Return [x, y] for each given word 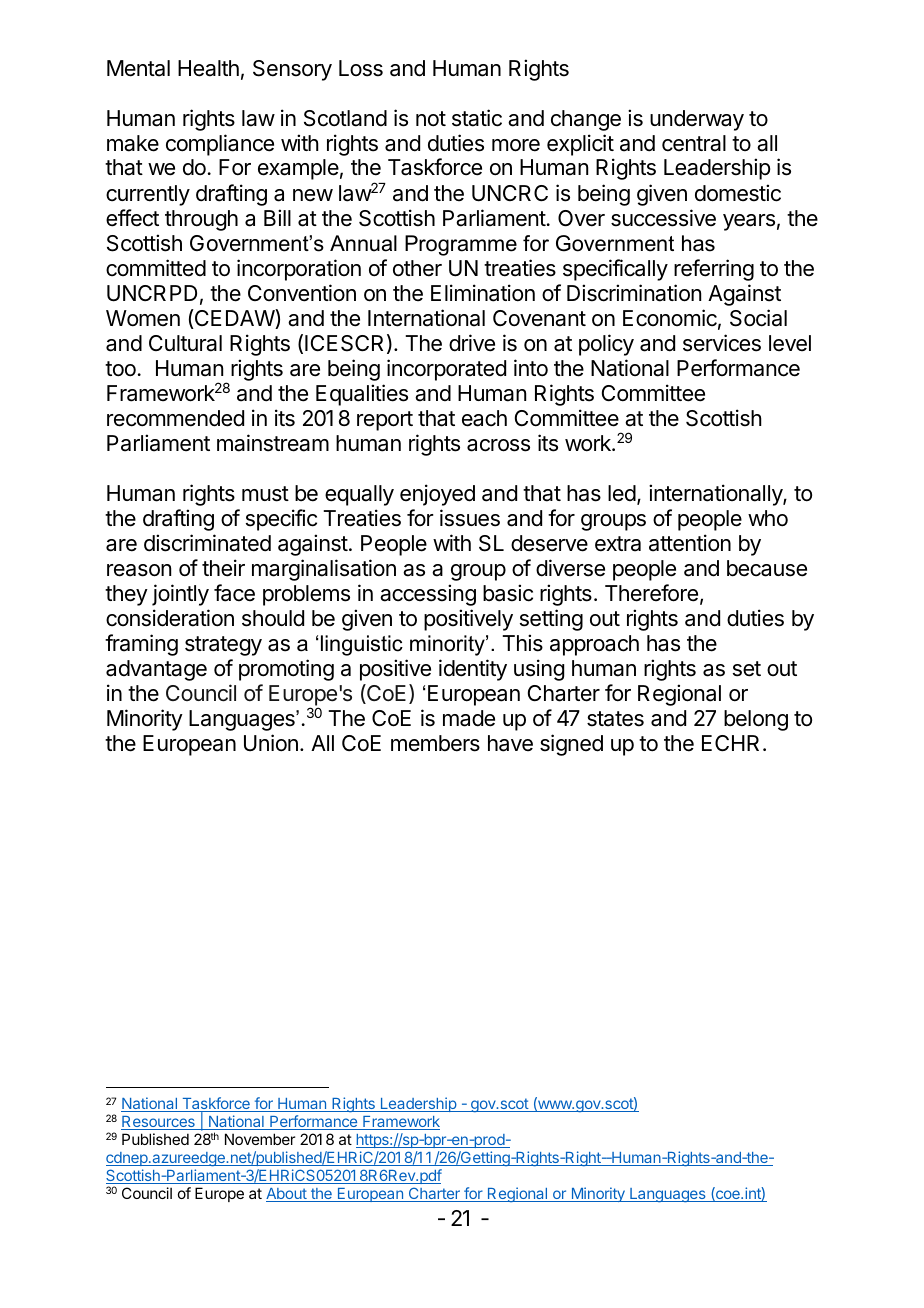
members [435, 743]
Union [271, 743]
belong [756, 720]
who [768, 518]
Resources [159, 1123]
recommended [175, 418]
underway [697, 120]
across [498, 445]
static [477, 118]
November [260, 1139]
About [287, 1195]
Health [208, 68]
